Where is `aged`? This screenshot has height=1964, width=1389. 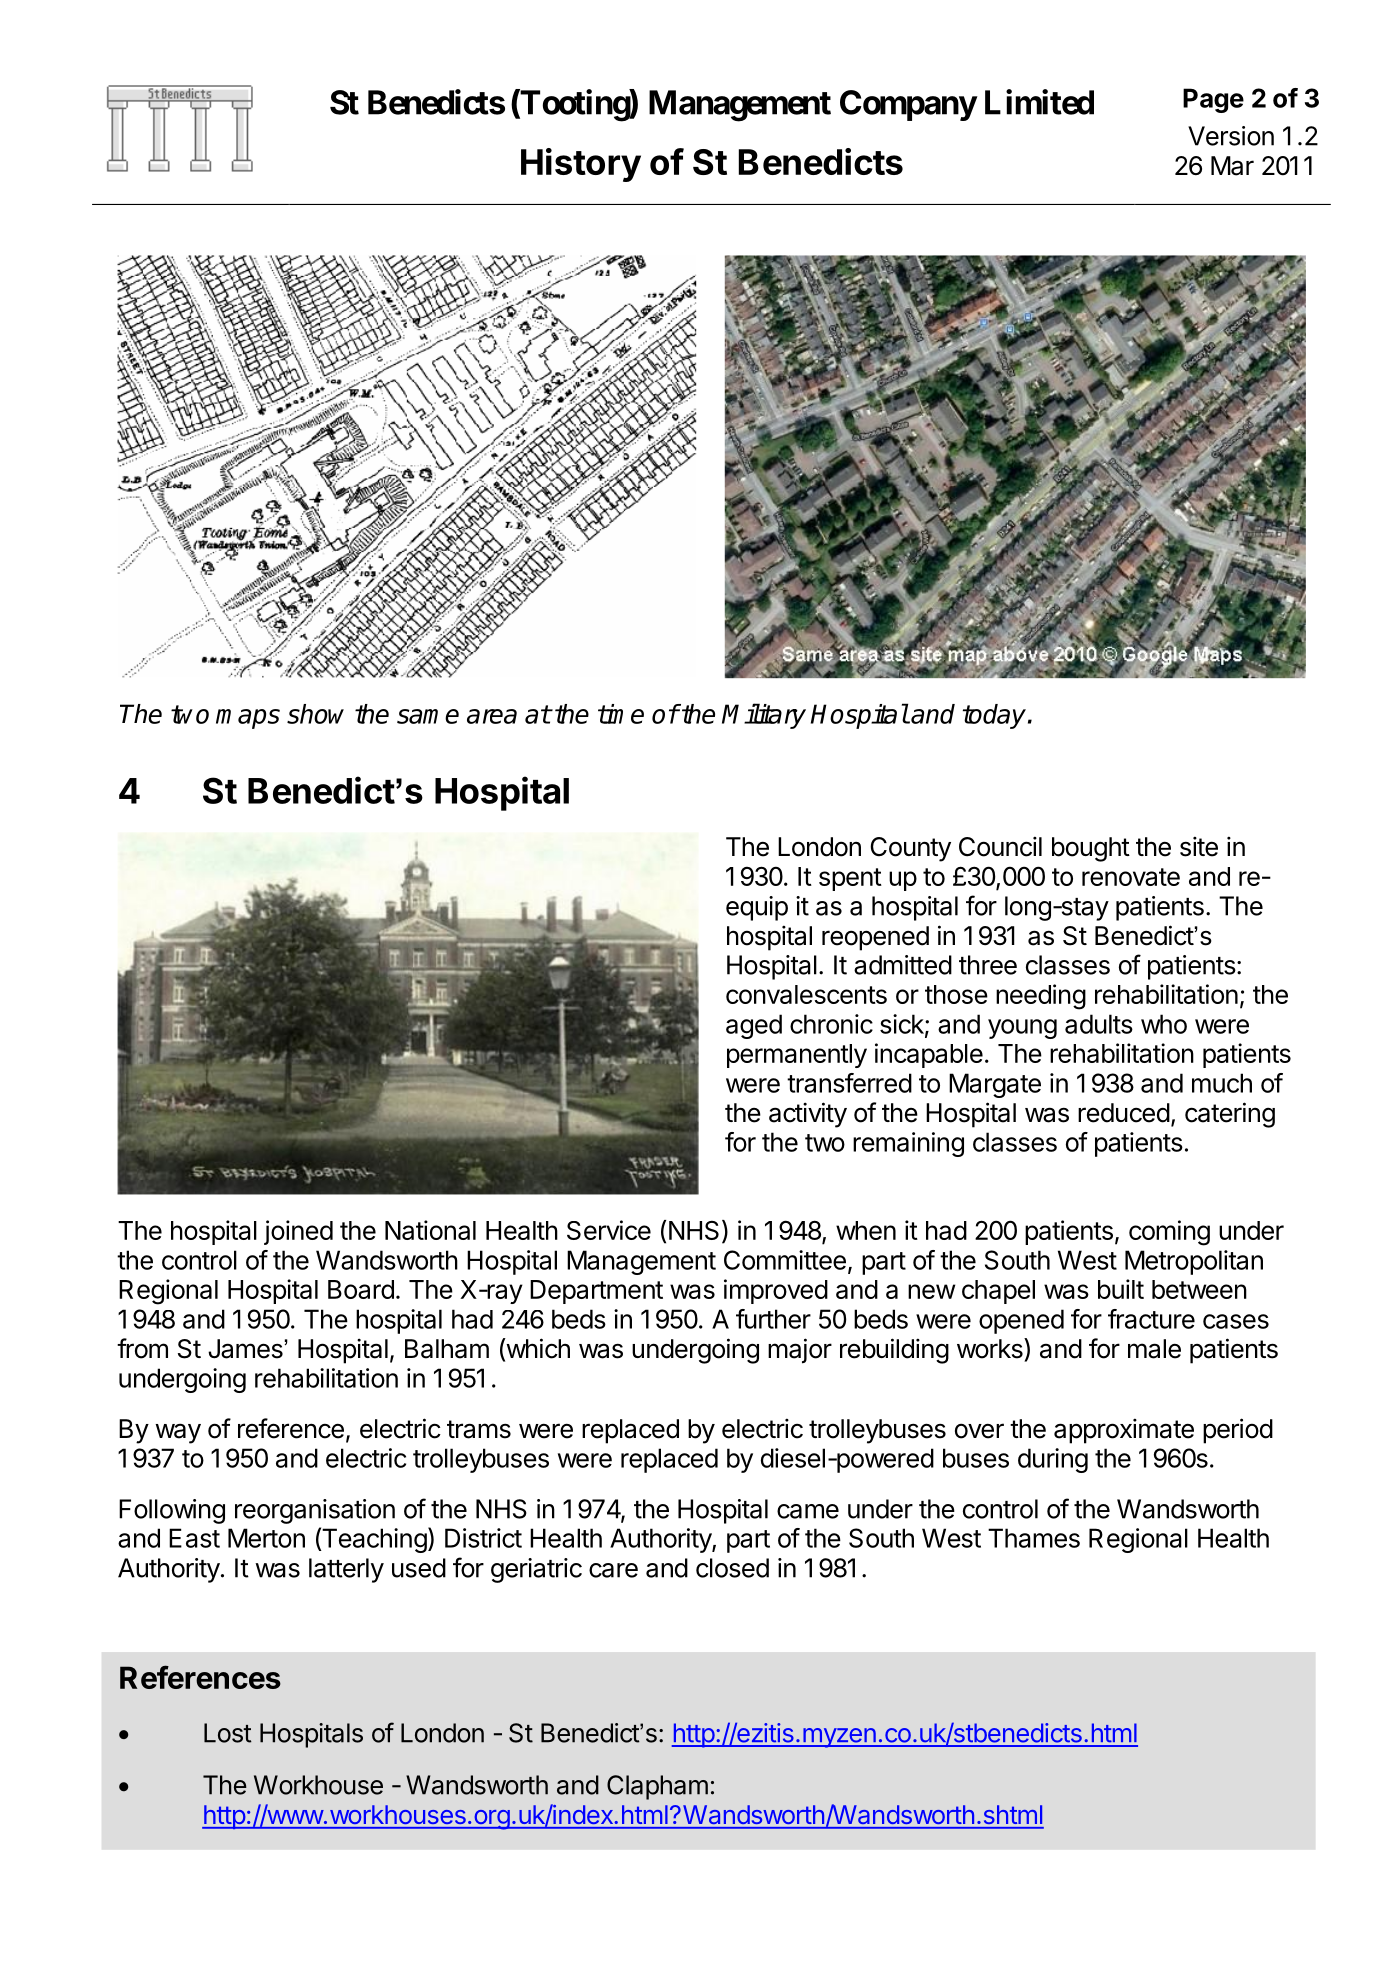 aged is located at coordinates (754, 1026).
